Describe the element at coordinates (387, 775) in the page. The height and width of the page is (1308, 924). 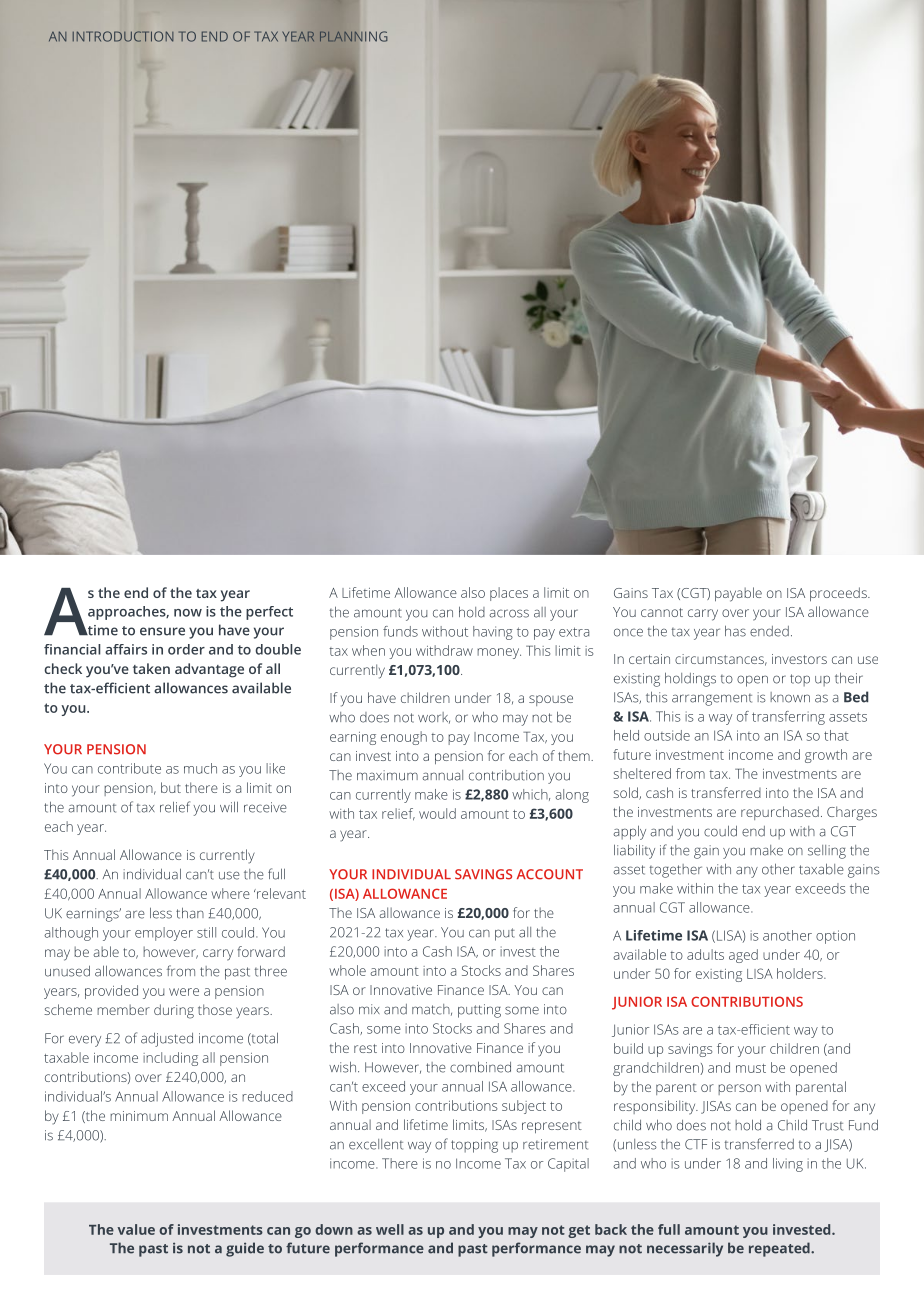
I see `maximum` at that location.
